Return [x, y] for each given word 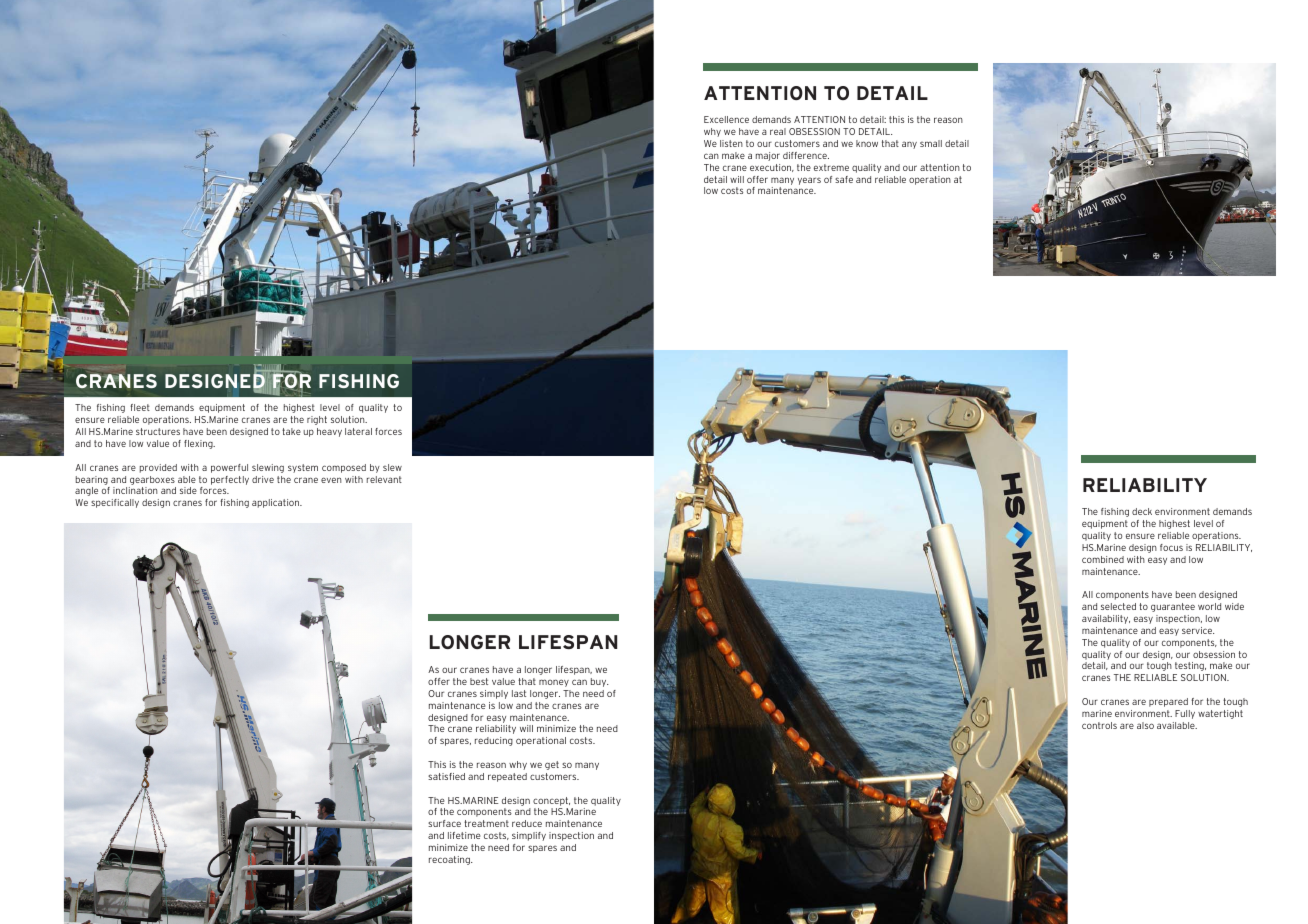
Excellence [726, 119]
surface [444, 823]
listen [731, 143]
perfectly [230, 480]
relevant [384, 479]
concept [551, 801]
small [931, 143]
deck [1142, 511]
